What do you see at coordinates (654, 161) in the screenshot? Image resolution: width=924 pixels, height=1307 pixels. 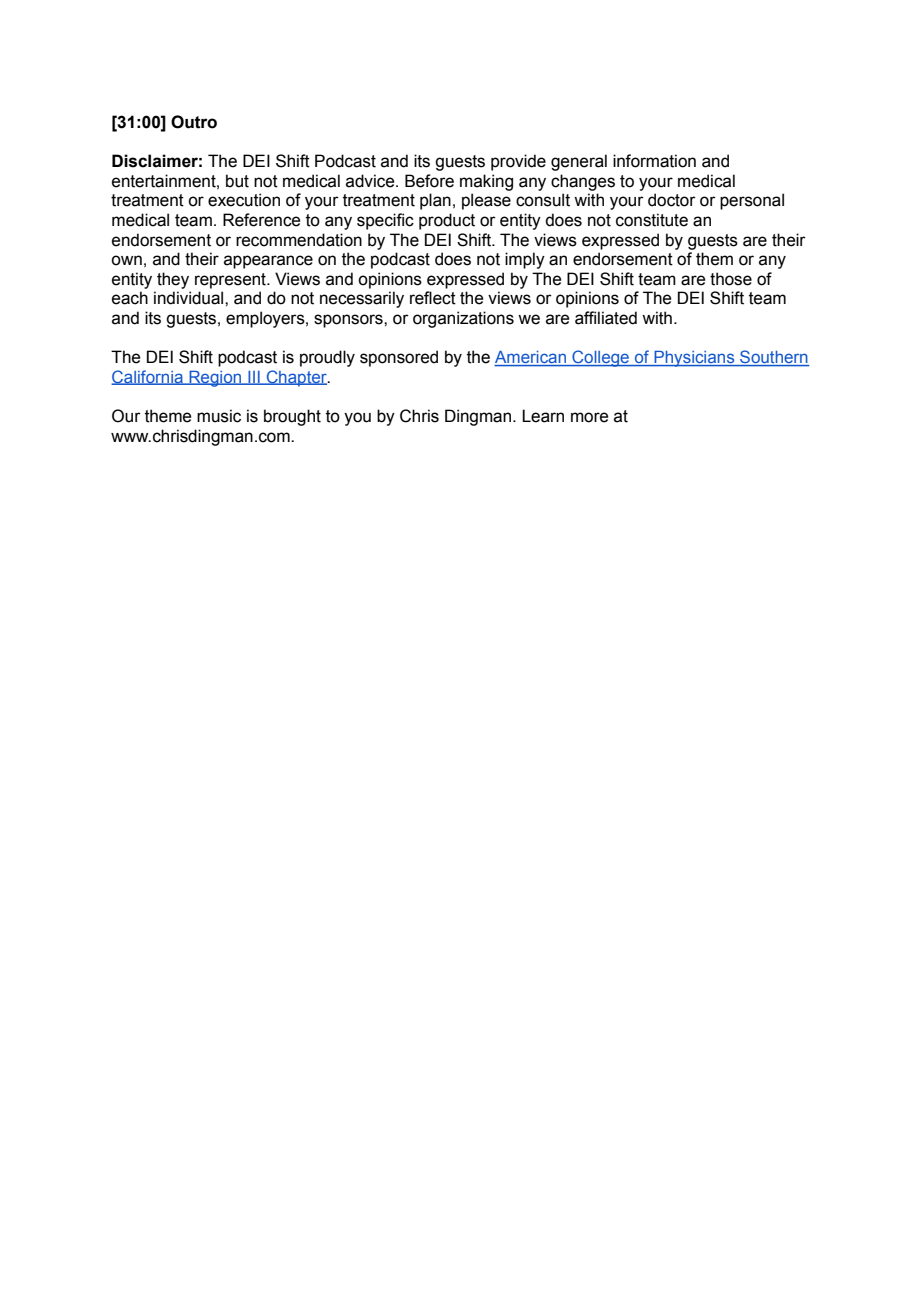 I see `information` at bounding box center [654, 161].
